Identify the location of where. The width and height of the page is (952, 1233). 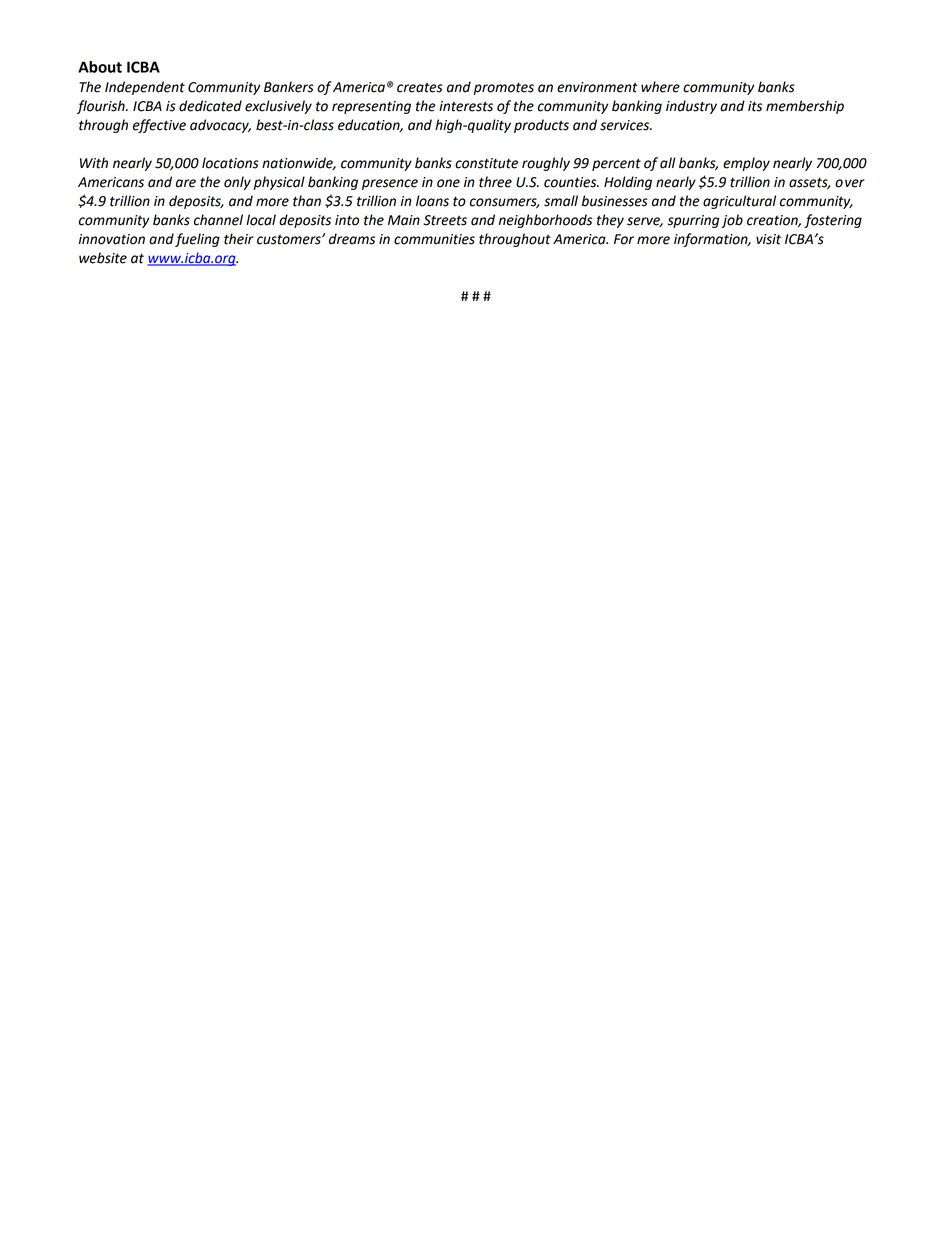
(660, 87).
